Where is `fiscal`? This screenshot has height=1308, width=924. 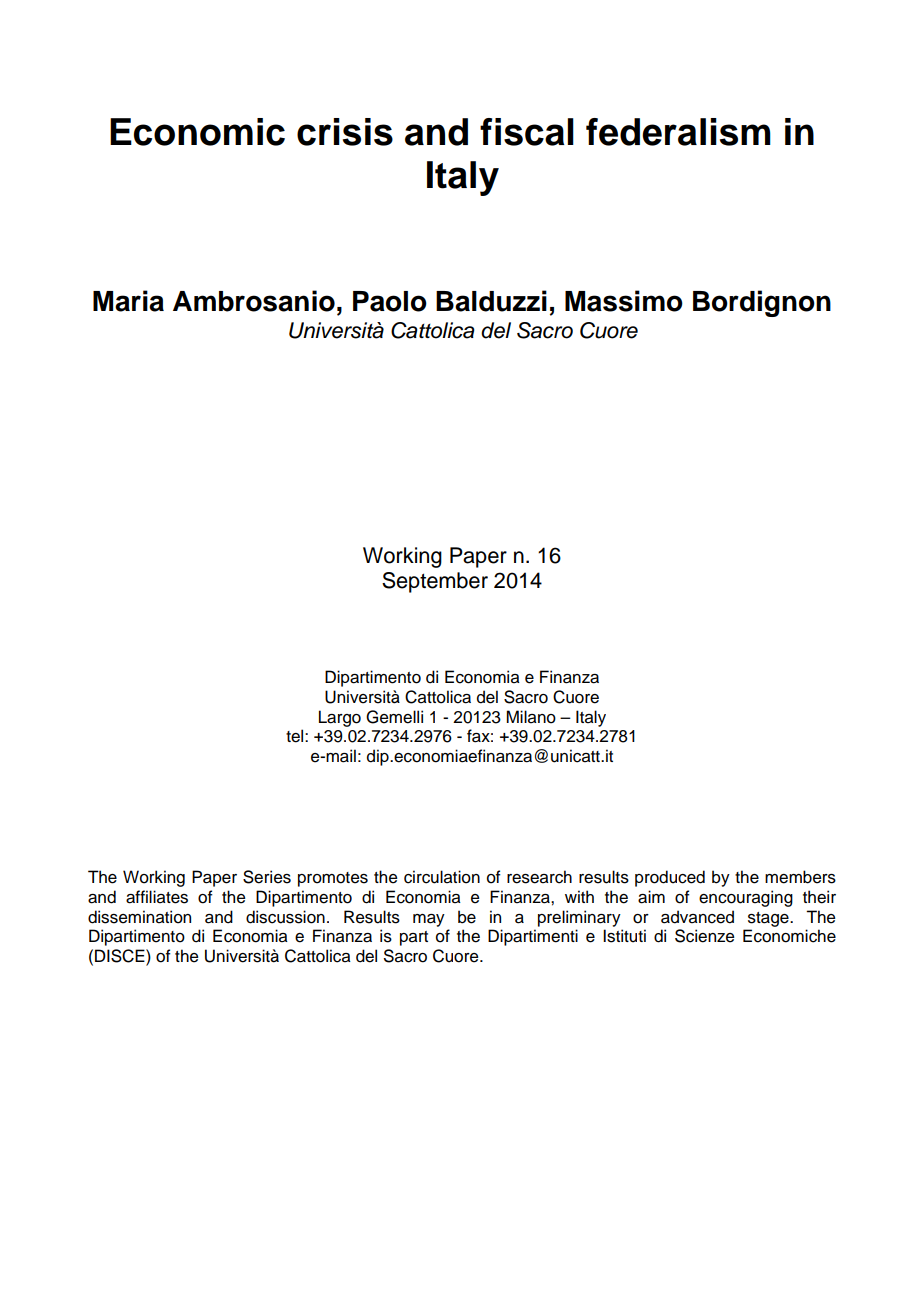 fiscal is located at coordinates (527, 132).
